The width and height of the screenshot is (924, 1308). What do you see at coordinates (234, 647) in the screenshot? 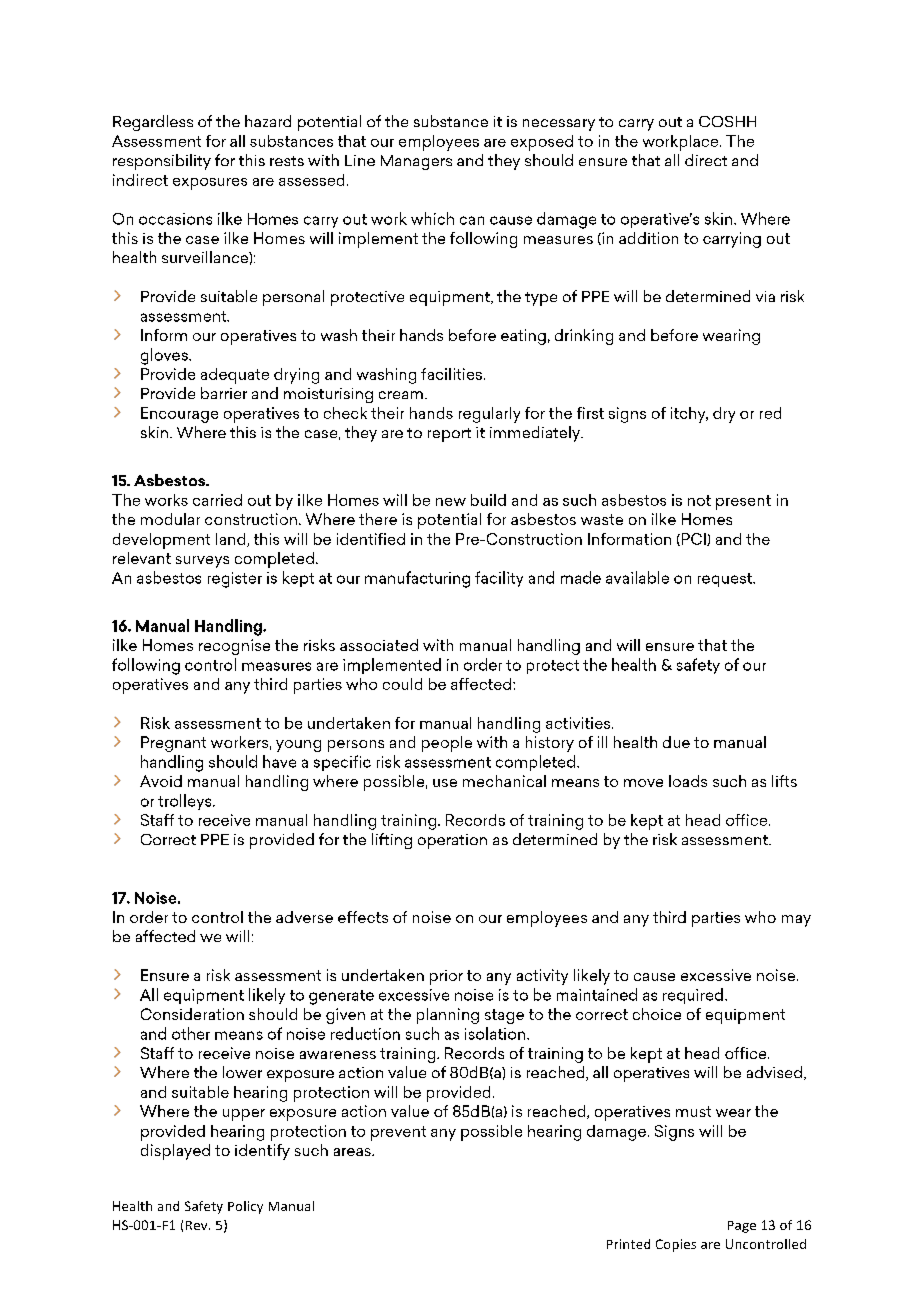
I see `recognise` at bounding box center [234, 647].
